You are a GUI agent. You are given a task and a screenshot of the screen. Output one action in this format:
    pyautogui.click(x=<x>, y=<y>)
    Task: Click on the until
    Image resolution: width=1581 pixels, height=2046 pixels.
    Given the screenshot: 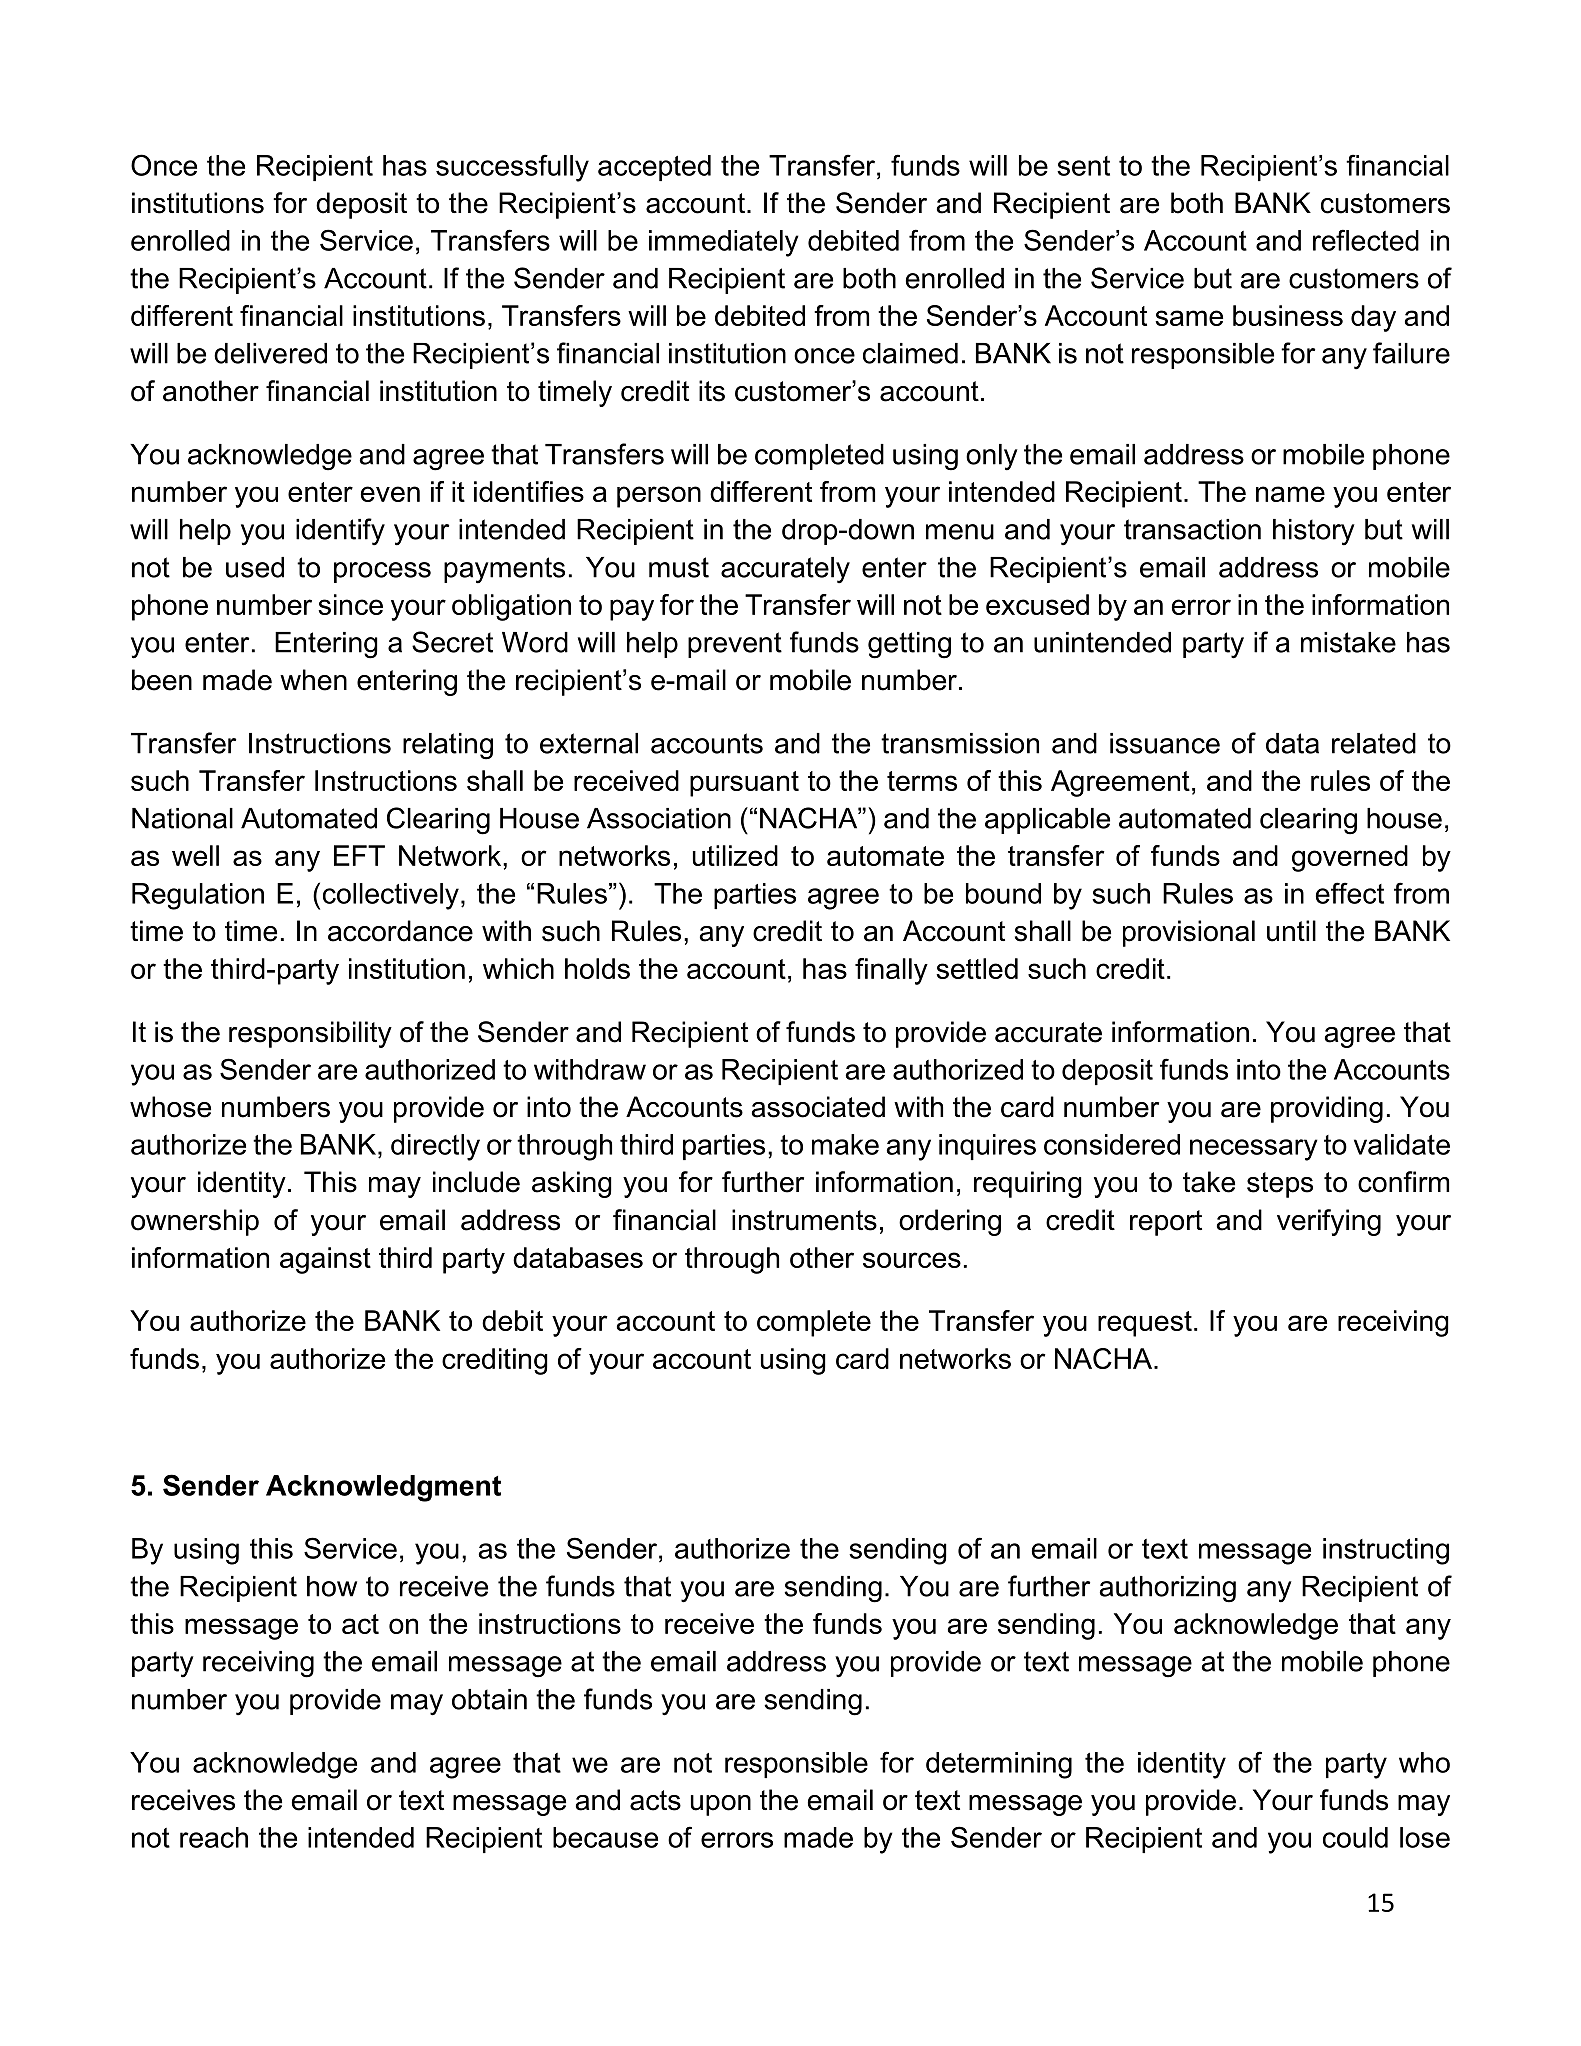 What is the action you would take?
    pyautogui.click(x=1291, y=931)
